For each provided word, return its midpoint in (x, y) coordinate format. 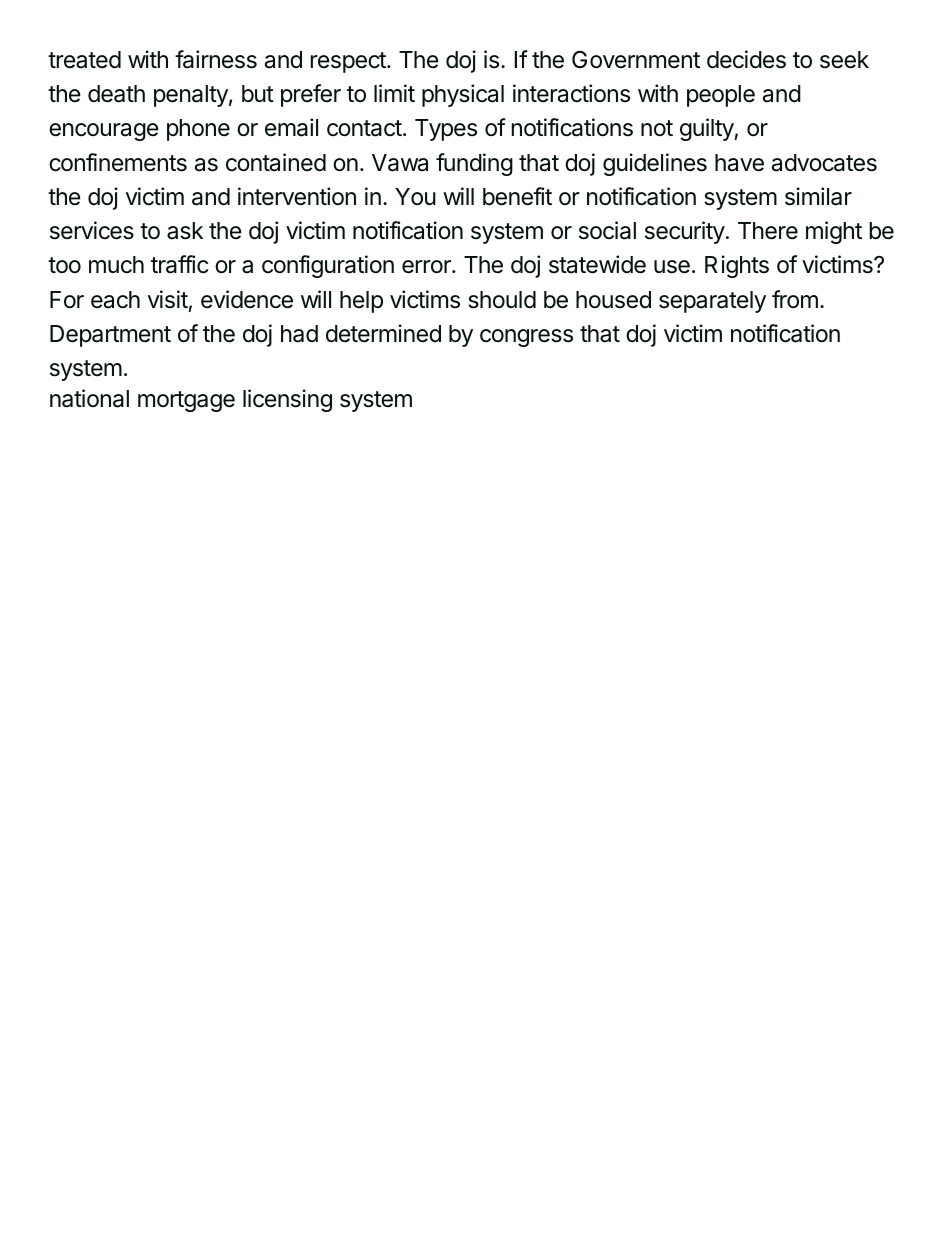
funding (474, 164)
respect (349, 62)
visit (168, 299)
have (739, 163)
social (607, 230)
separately (712, 302)
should (502, 300)
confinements (118, 162)
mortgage (186, 401)
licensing (287, 400)
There (768, 231)
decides (746, 59)
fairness (216, 59)
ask (185, 231)
